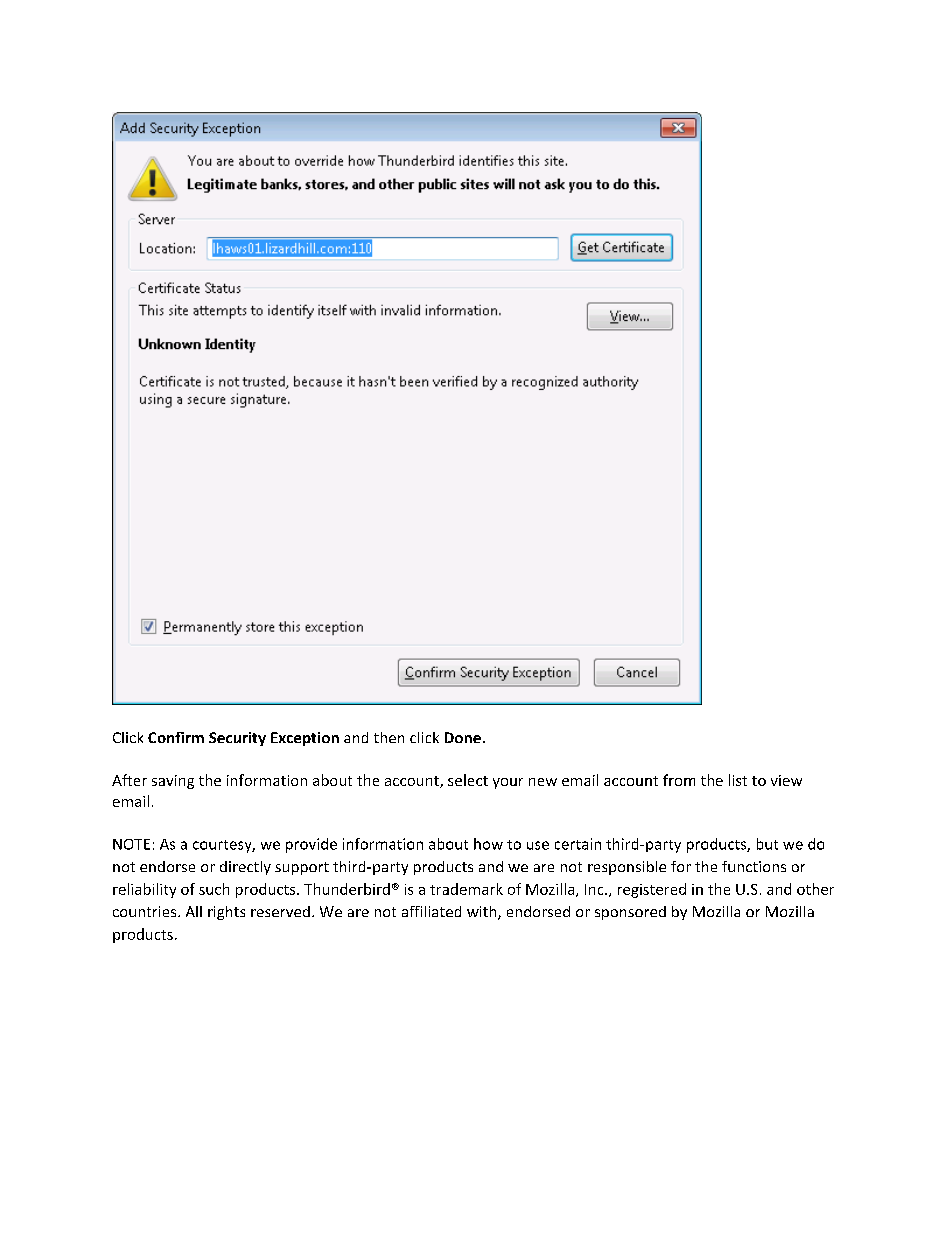 This screenshot has height=1233, width=952. I want to click on Security, so click(237, 739).
